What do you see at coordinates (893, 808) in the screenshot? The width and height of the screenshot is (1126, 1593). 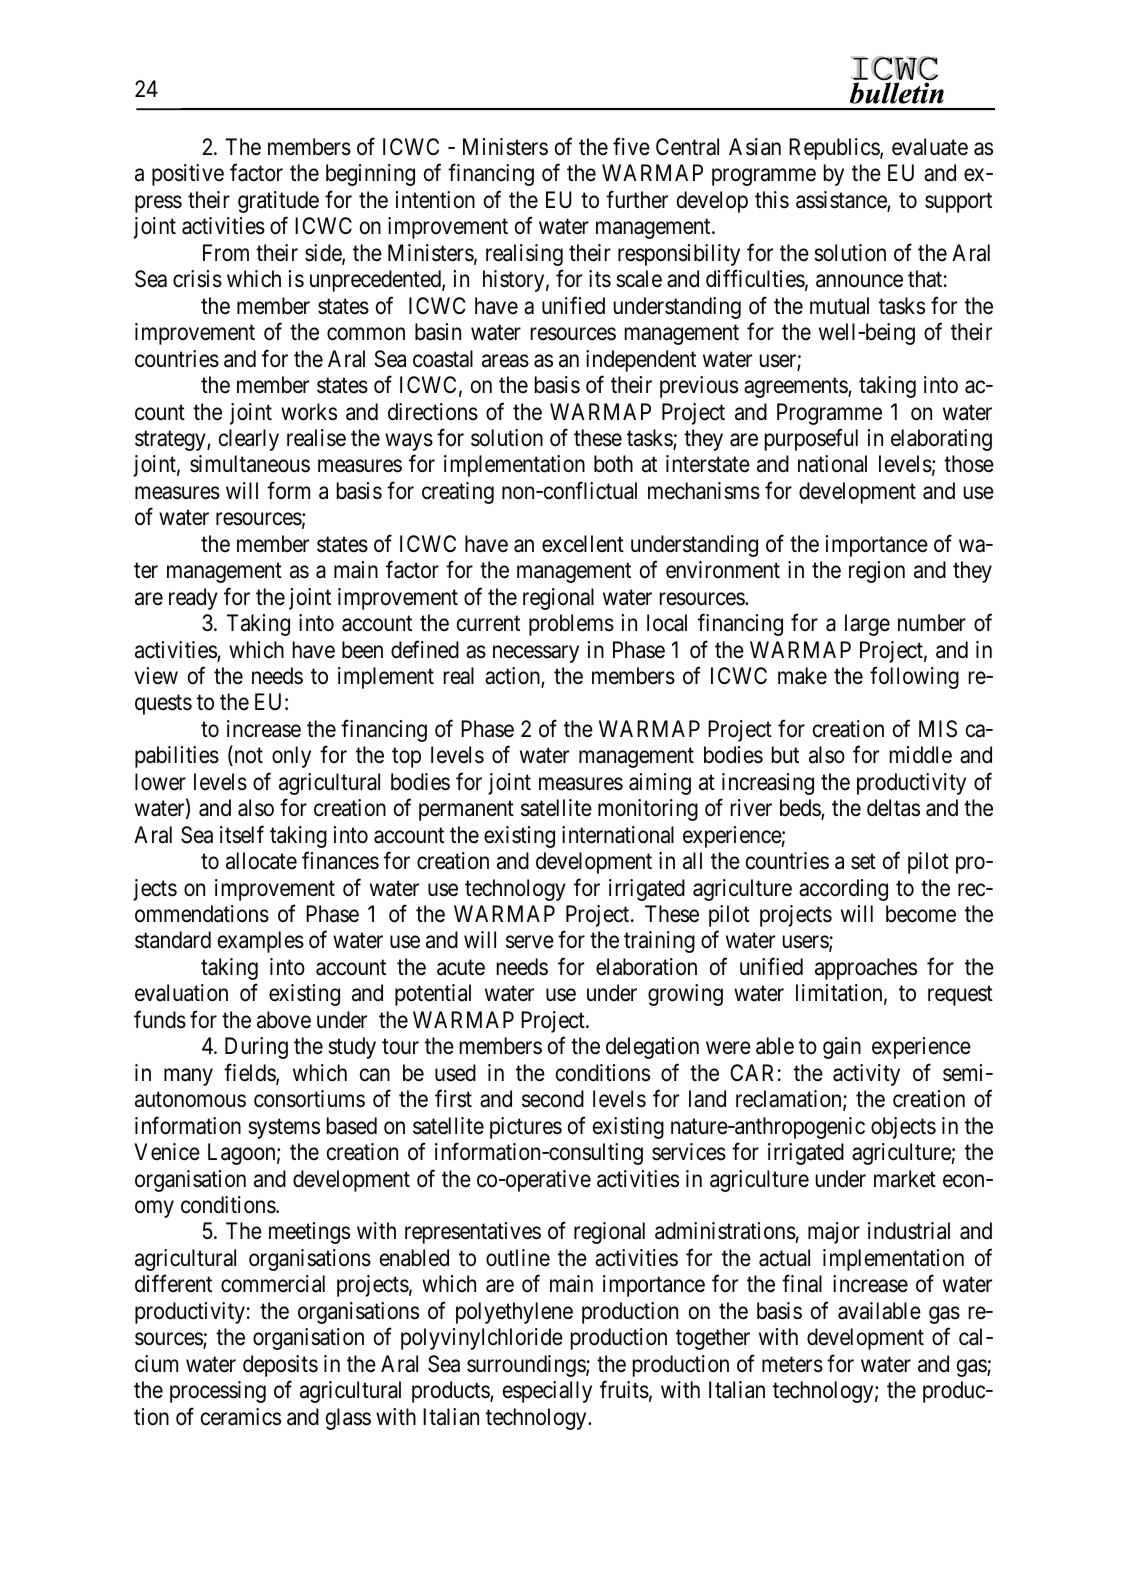 I see `deltas` at bounding box center [893, 808].
